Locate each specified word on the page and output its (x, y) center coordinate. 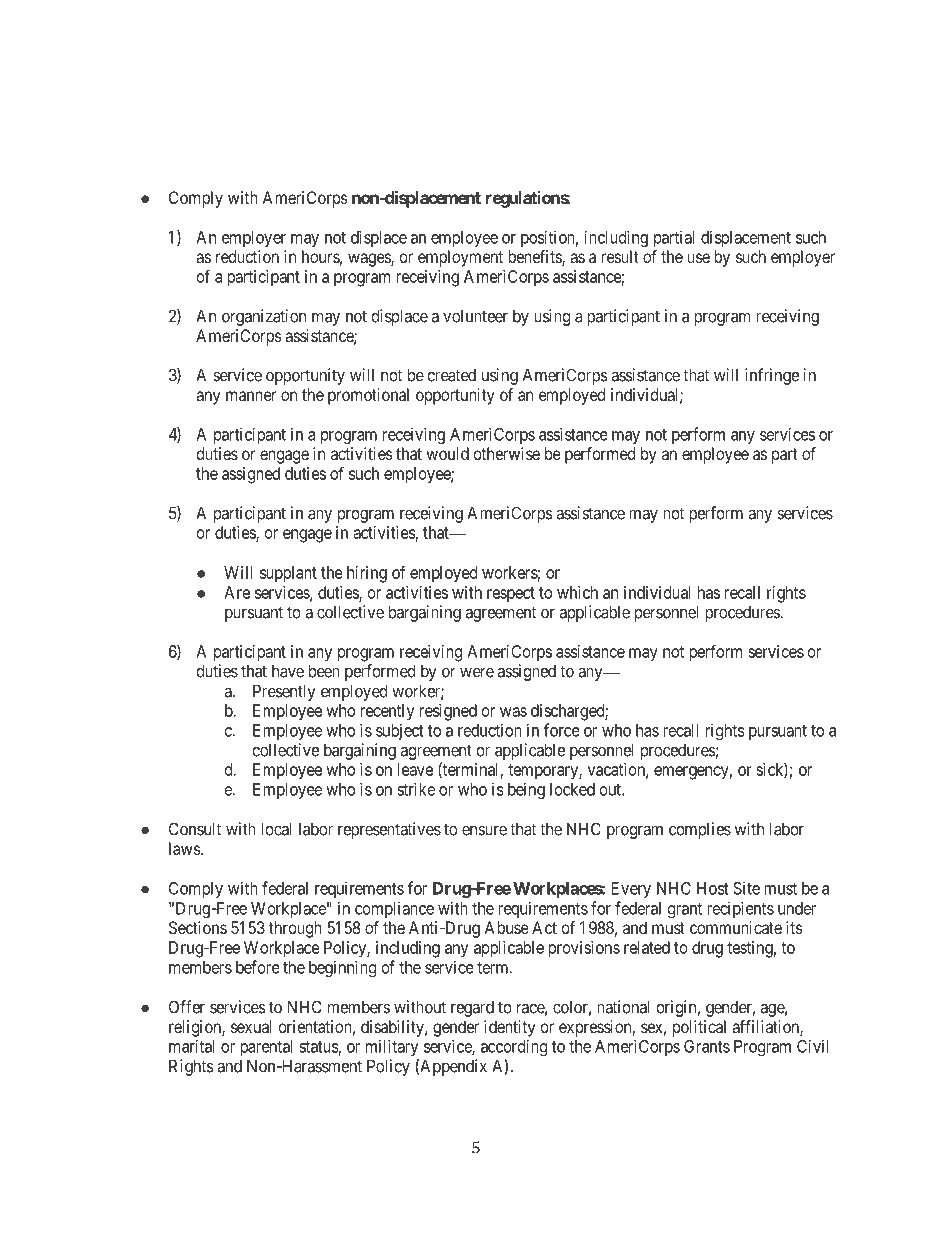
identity (509, 1028)
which (577, 592)
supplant (288, 574)
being (526, 790)
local (276, 829)
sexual (251, 1026)
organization (264, 317)
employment (460, 258)
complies (700, 830)
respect (511, 595)
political (699, 1028)
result (620, 256)
